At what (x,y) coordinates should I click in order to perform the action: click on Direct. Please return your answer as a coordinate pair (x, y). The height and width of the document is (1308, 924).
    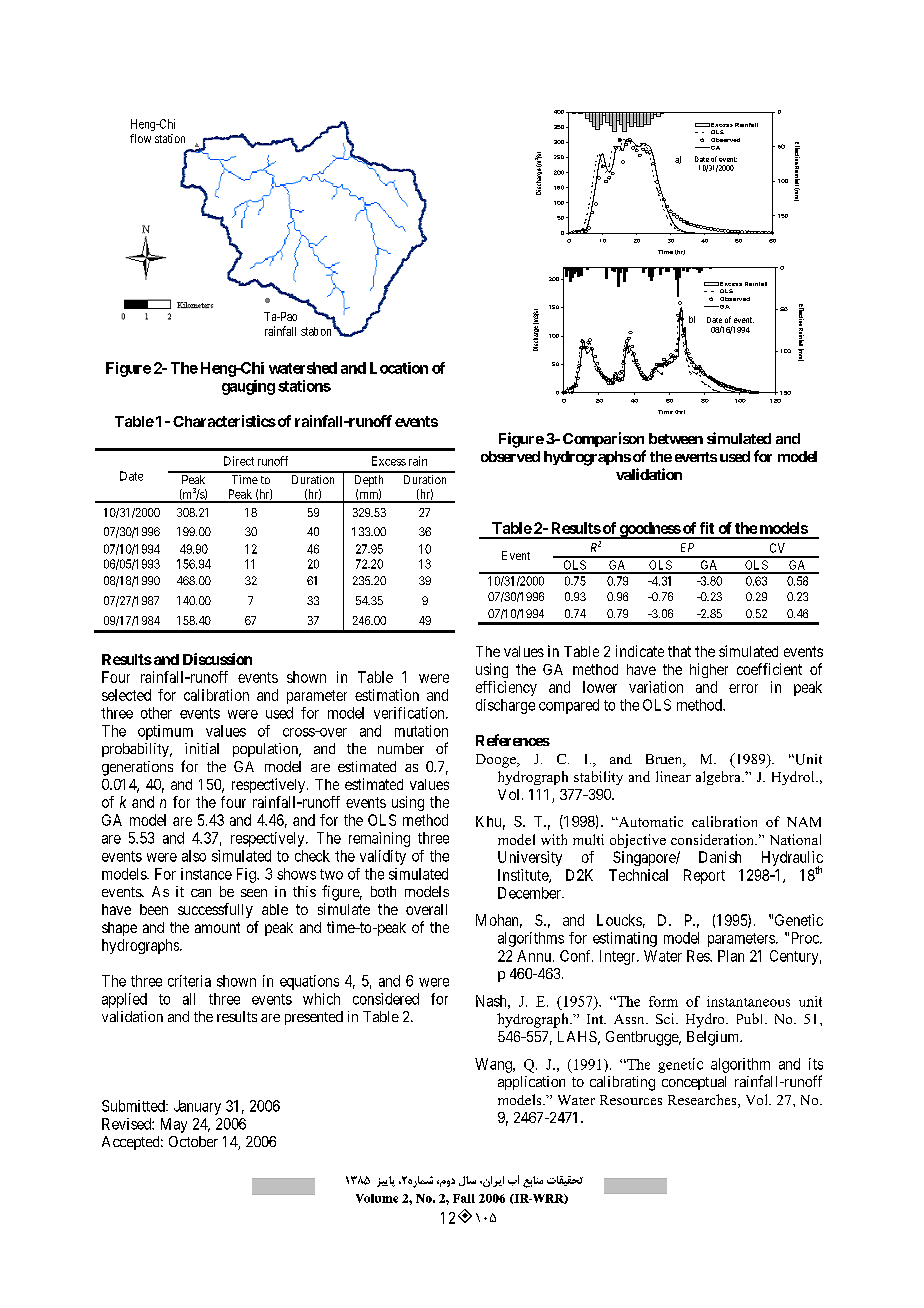
    Looking at the image, I should click on (239, 461).
